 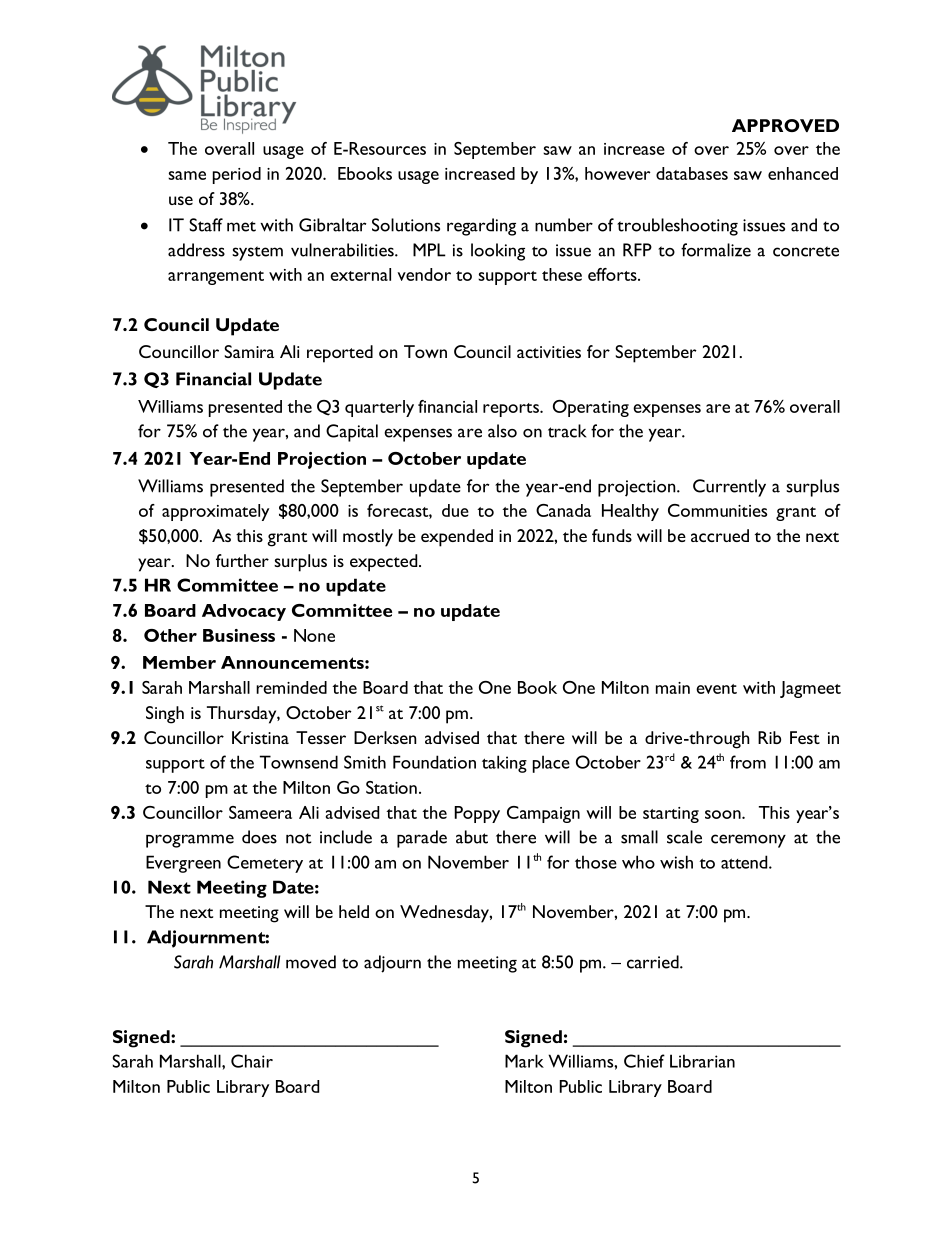 What do you see at coordinates (457, 538) in the screenshot?
I see `expended` at bounding box center [457, 538].
